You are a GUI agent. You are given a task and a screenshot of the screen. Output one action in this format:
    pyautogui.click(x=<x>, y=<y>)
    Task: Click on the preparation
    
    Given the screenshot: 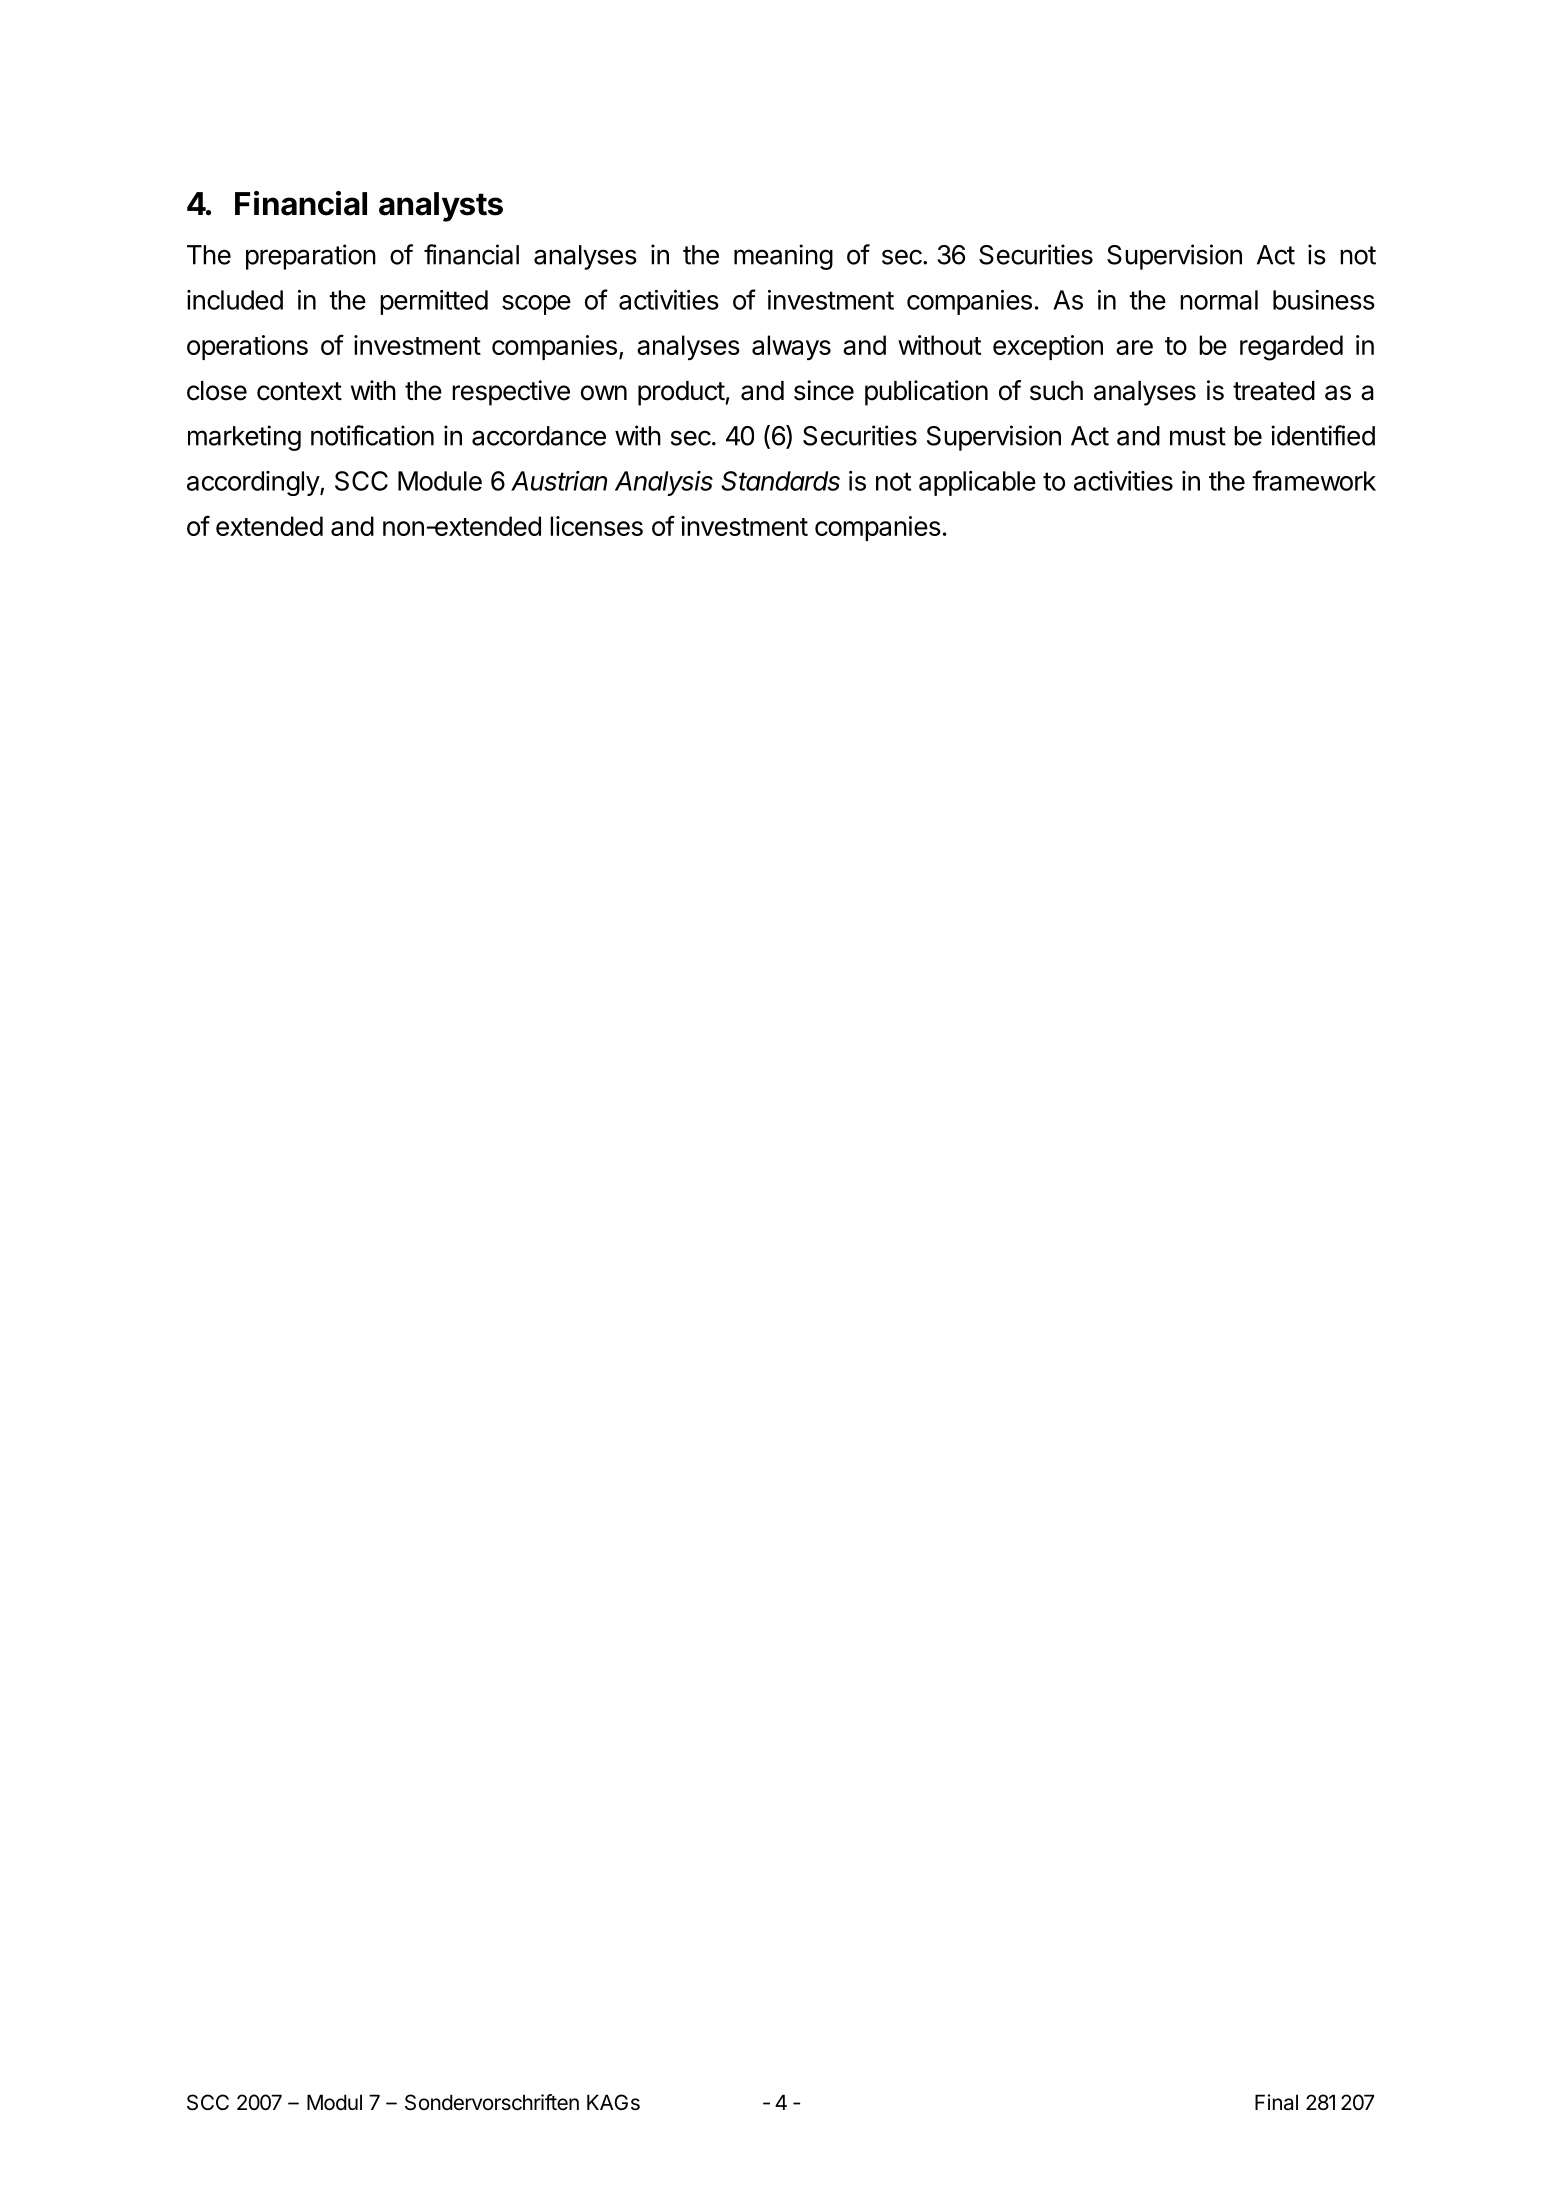 What is the action you would take?
    pyautogui.click(x=311, y=257)
